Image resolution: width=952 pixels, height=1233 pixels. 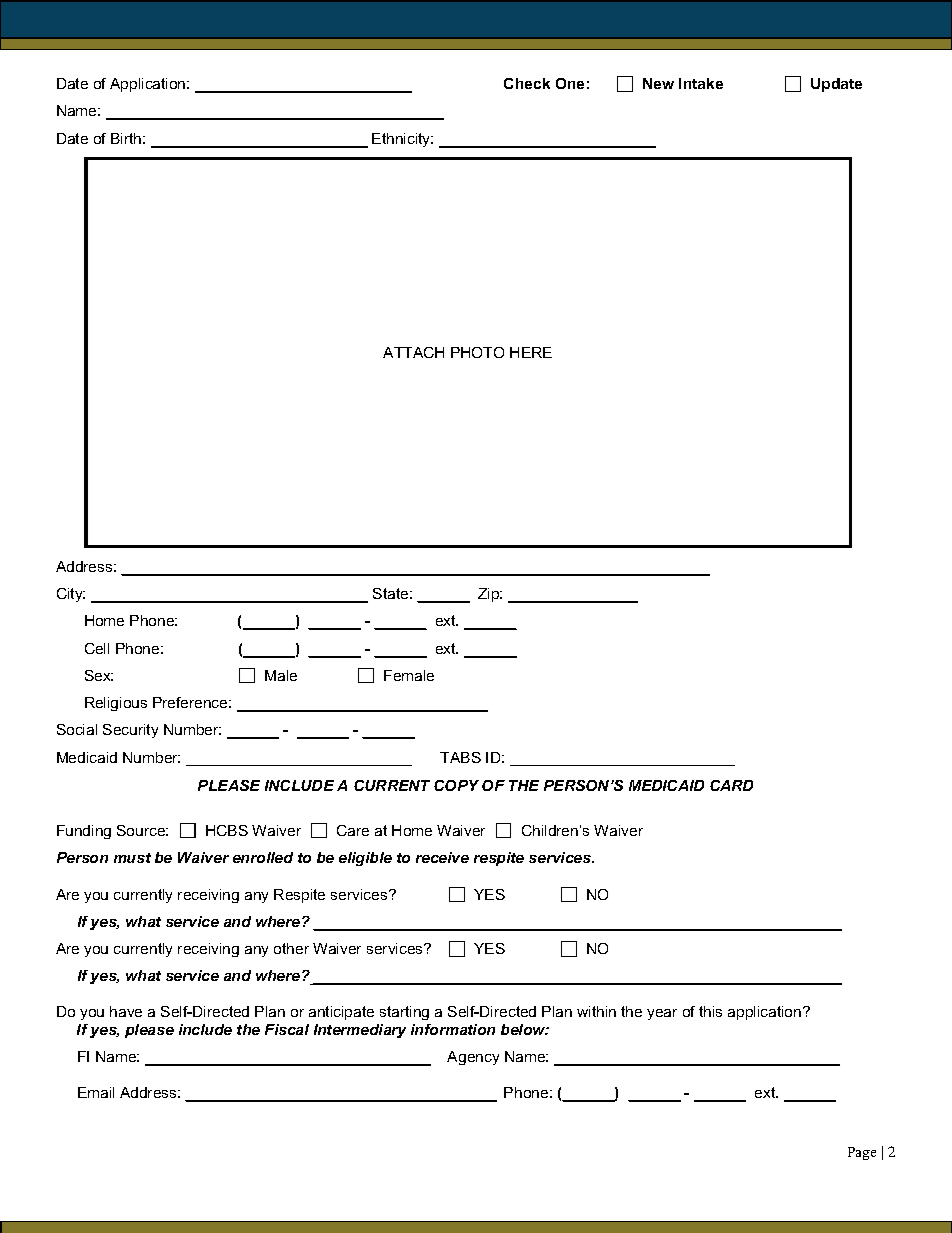 I want to click on Check, so click(x=527, y=83).
